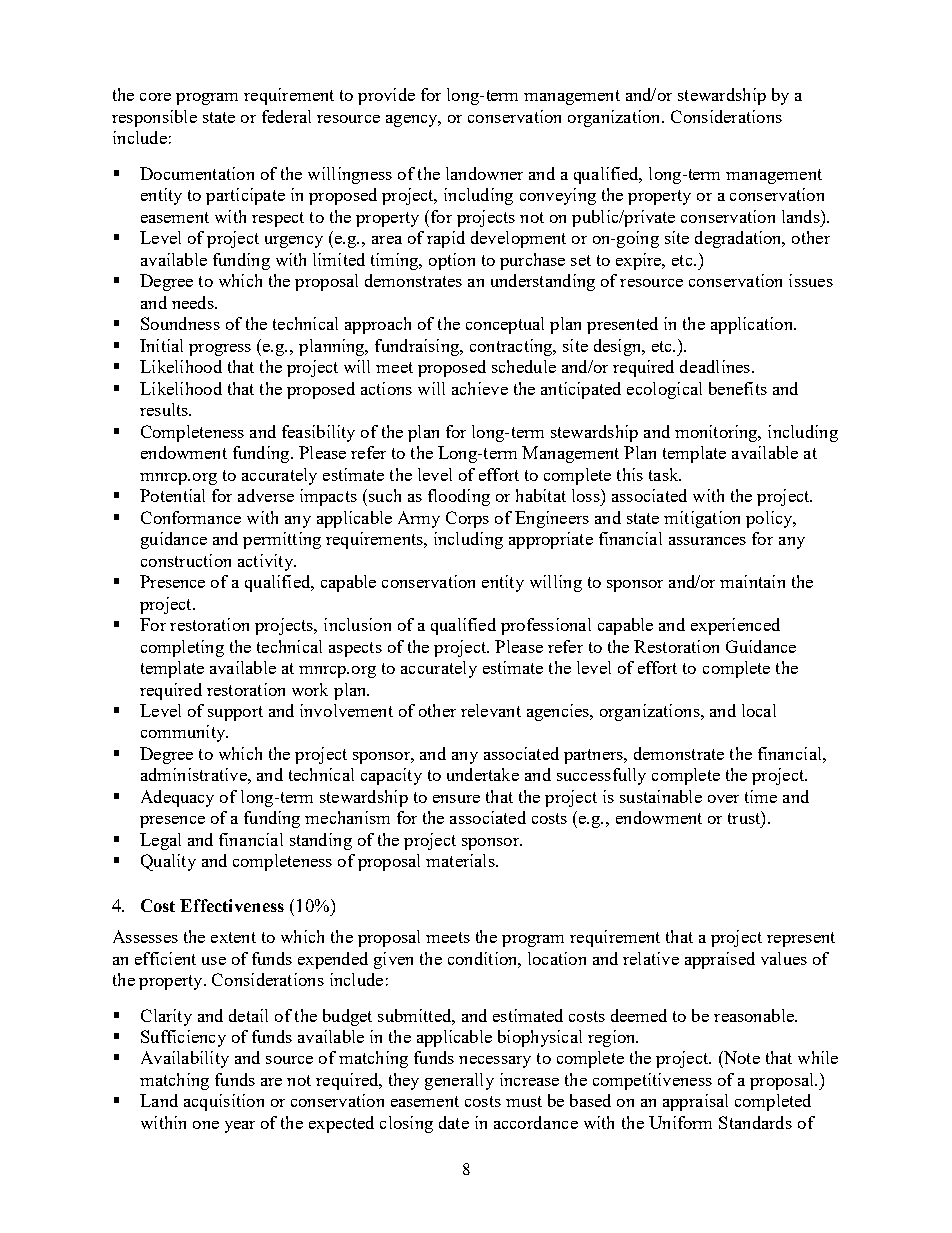 This screenshot has height=1233, width=952. I want to click on degradation, so click(740, 239).
